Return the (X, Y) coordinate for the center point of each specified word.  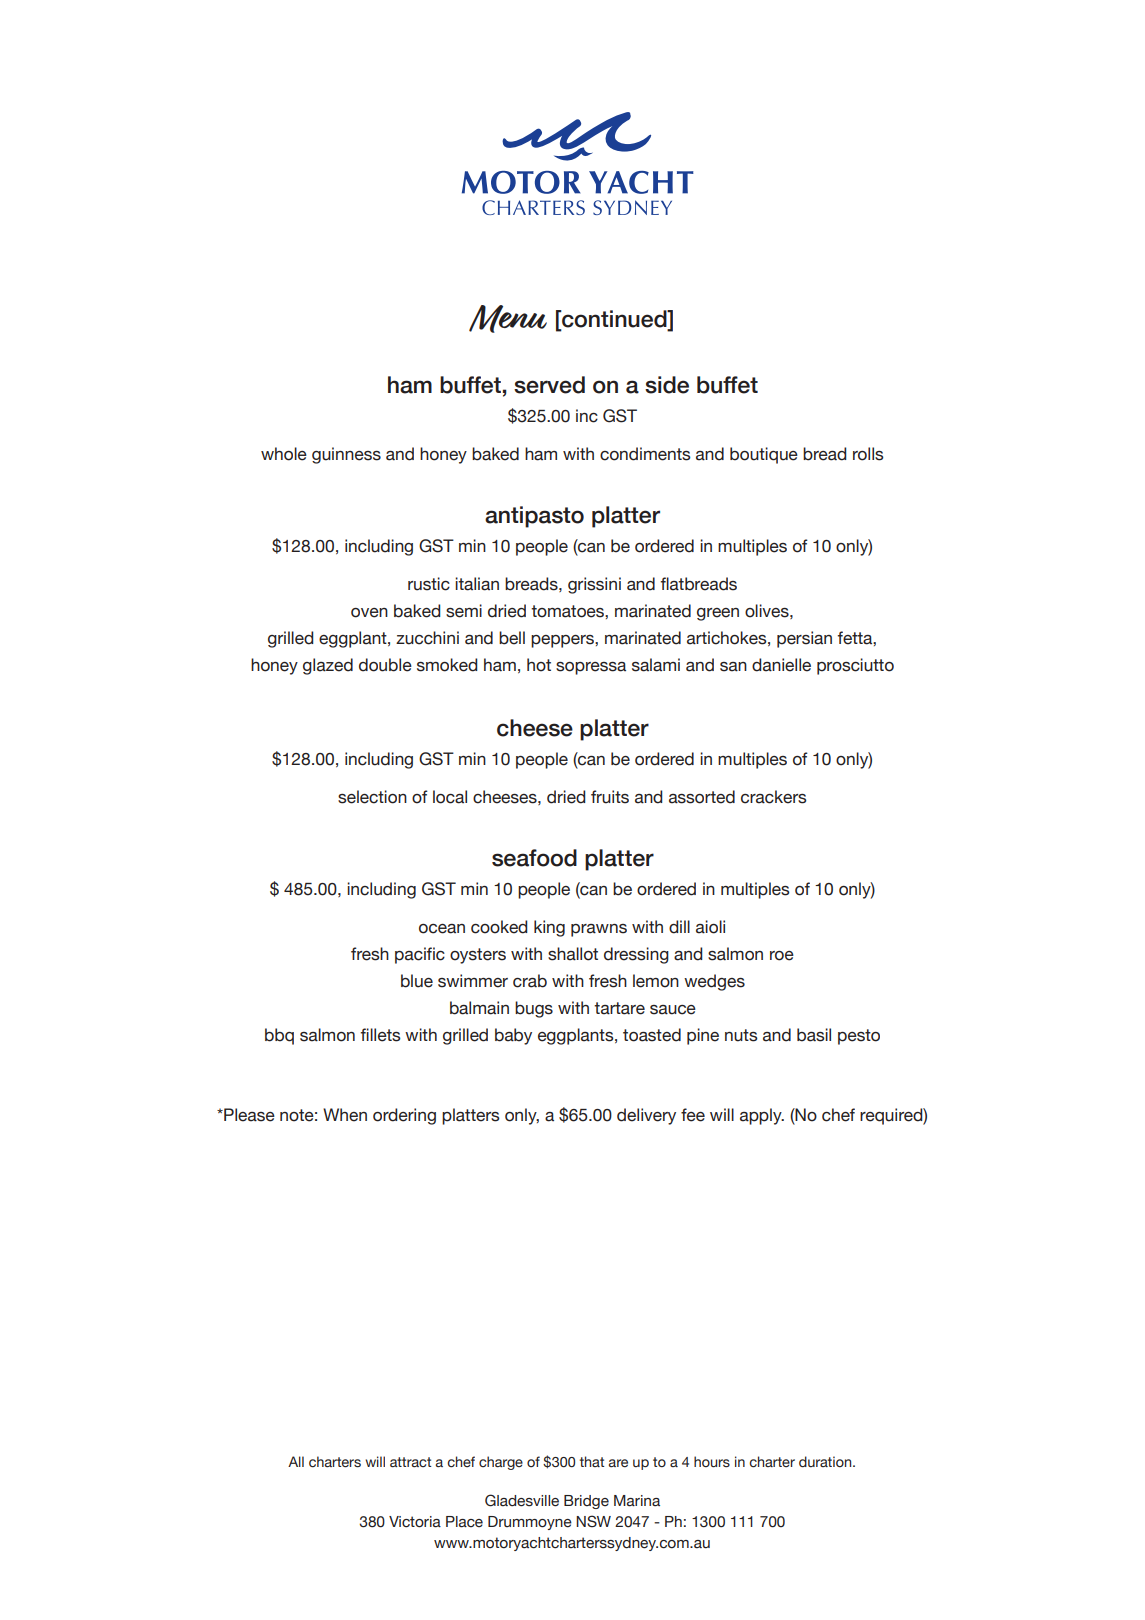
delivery (646, 1116)
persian (804, 639)
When (345, 1115)
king (549, 928)
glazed (328, 666)
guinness (346, 455)
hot (539, 665)
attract (410, 1462)
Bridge (586, 1502)
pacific (420, 955)
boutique (764, 455)
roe (782, 956)
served (549, 385)
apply (762, 1116)
